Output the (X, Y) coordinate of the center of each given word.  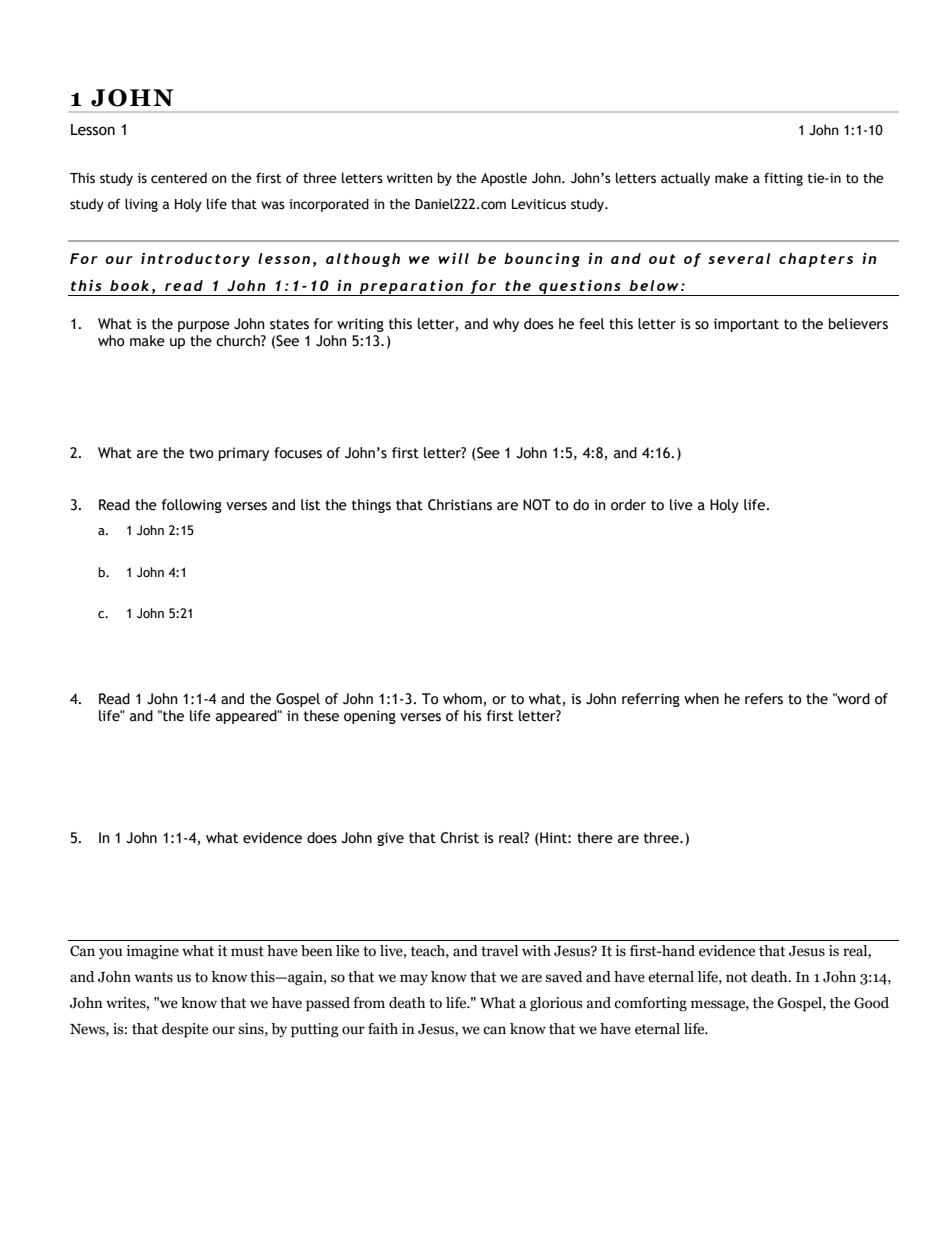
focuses (298, 453)
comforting (650, 1004)
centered (179, 178)
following (192, 506)
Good (871, 1003)
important (746, 325)
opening (370, 717)
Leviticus (539, 204)
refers (764, 699)
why (506, 325)
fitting (783, 179)
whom (462, 699)
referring (651, 700)
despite (185, 1030)
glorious (556, 1004)
